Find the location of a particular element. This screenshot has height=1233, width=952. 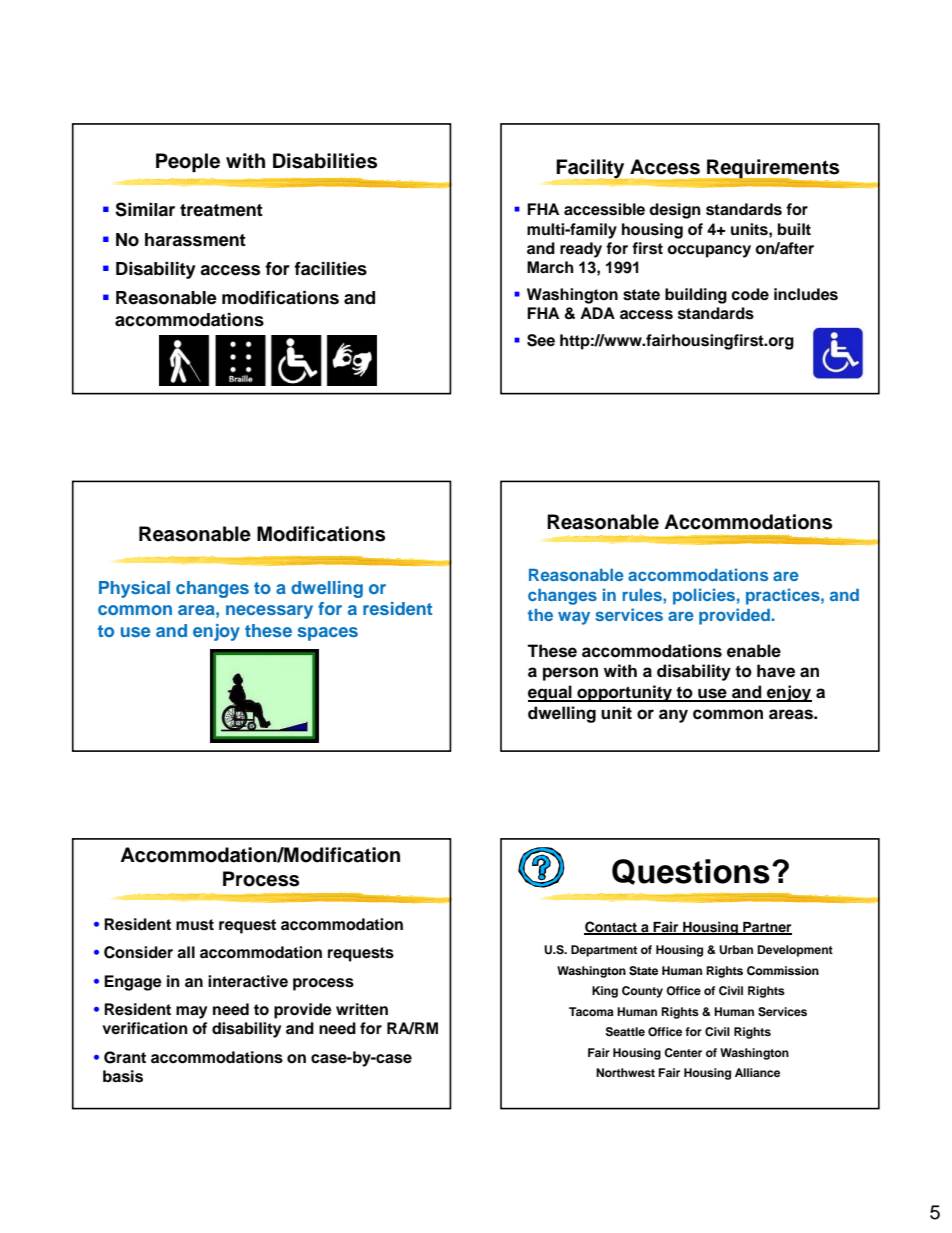

design is located at coordinates (675, 211).
